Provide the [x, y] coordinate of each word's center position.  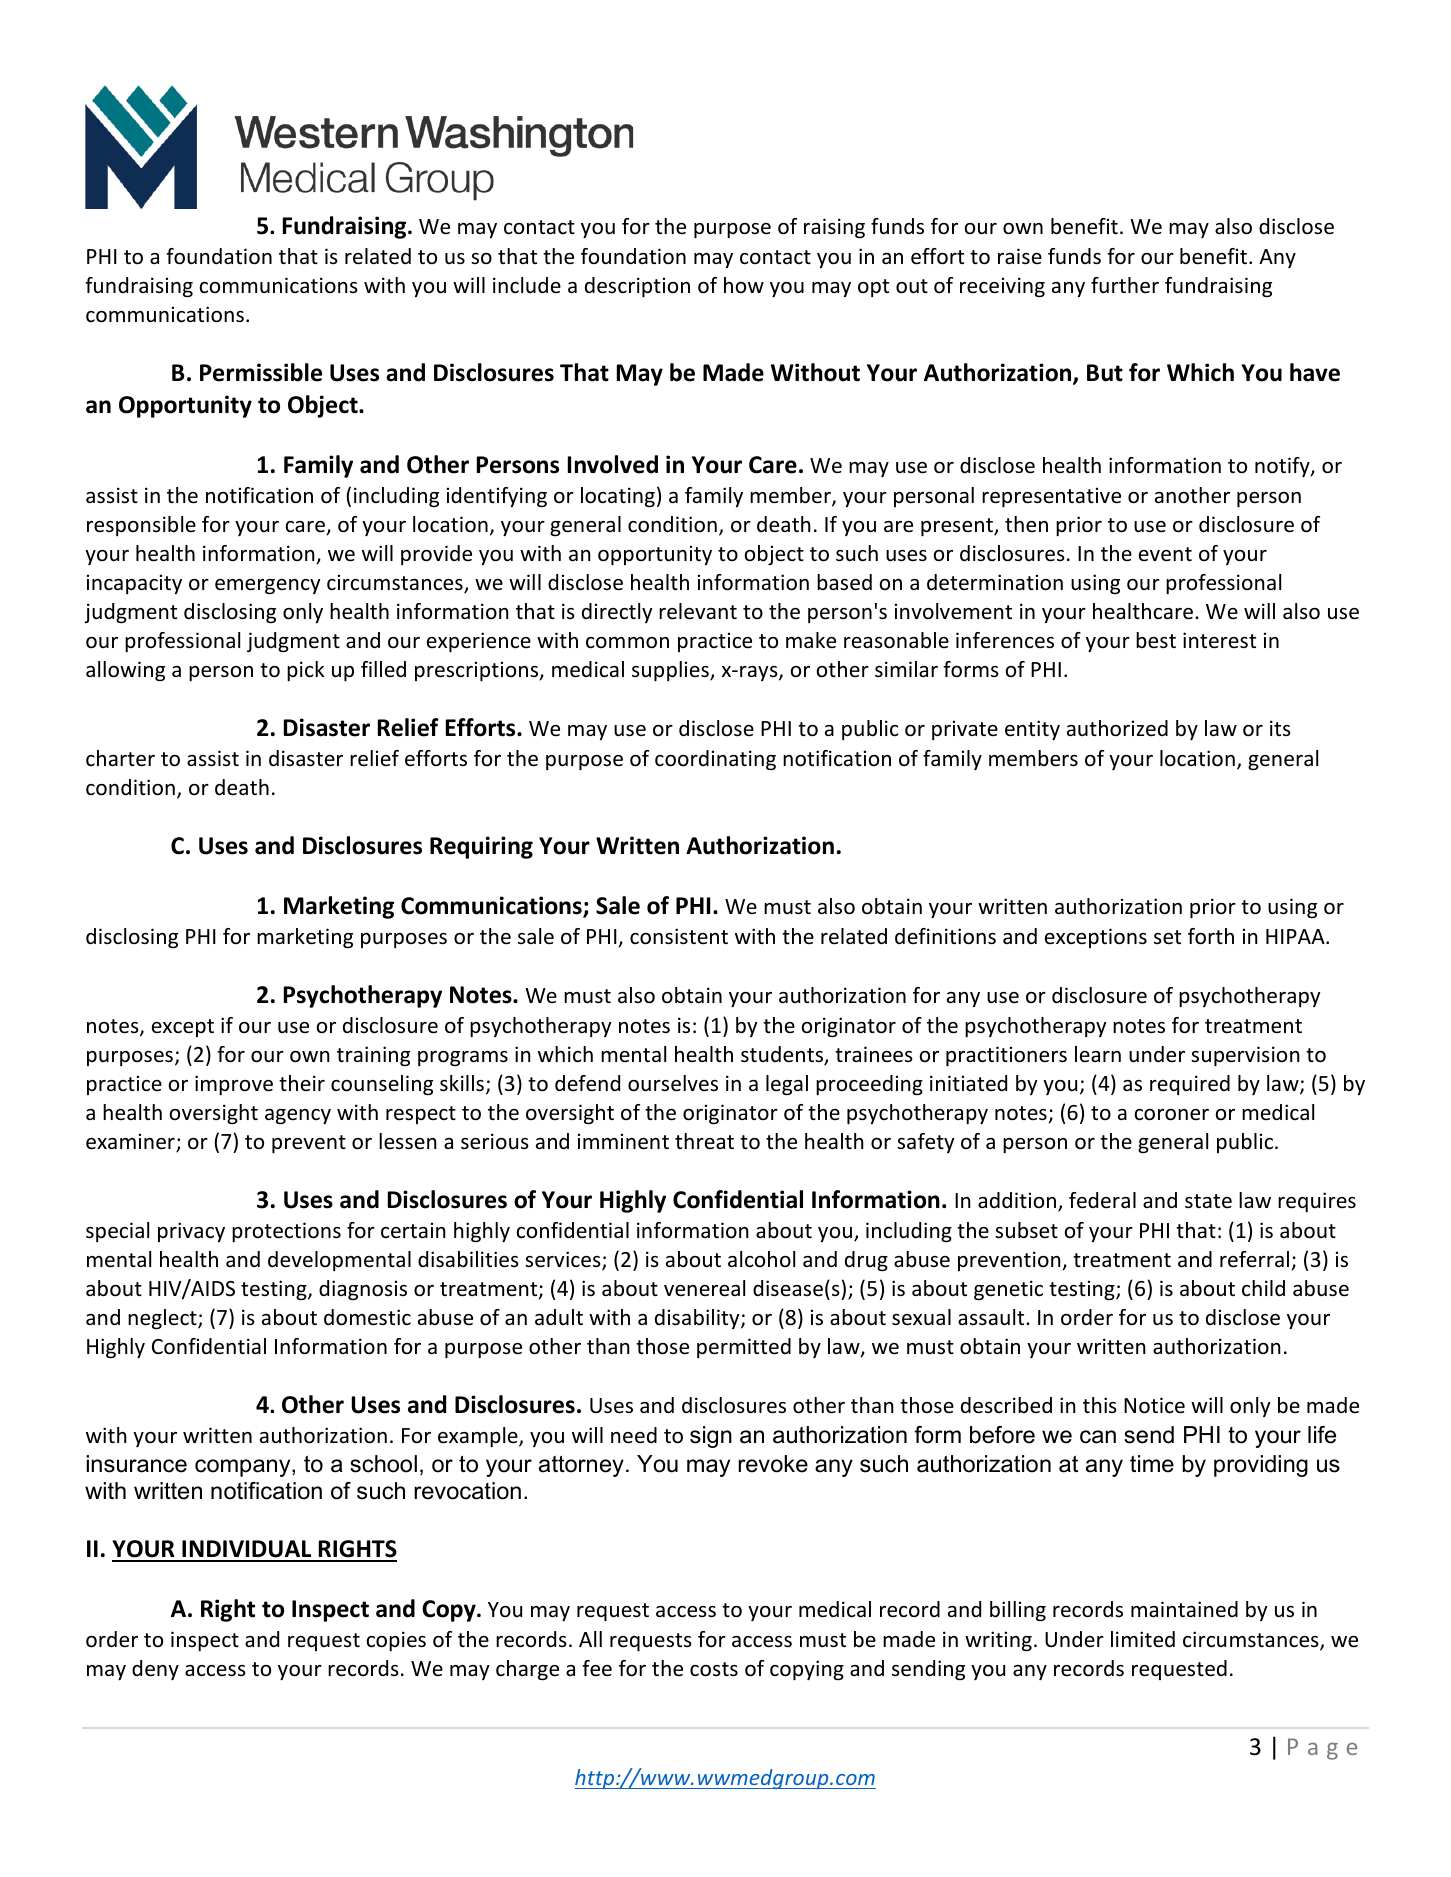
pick [305, 671]
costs [714, 1669]
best [1156, 640]
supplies [671, 671]
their [302, 1083]
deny [155, 1670]
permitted [744, 1348]
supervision [1245, 1056]
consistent [679, 936]
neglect [163, 1319]
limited [1143, 1639]
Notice [1154, 1405]
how [744, 285]
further [1125, 285]
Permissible [261, 372]
